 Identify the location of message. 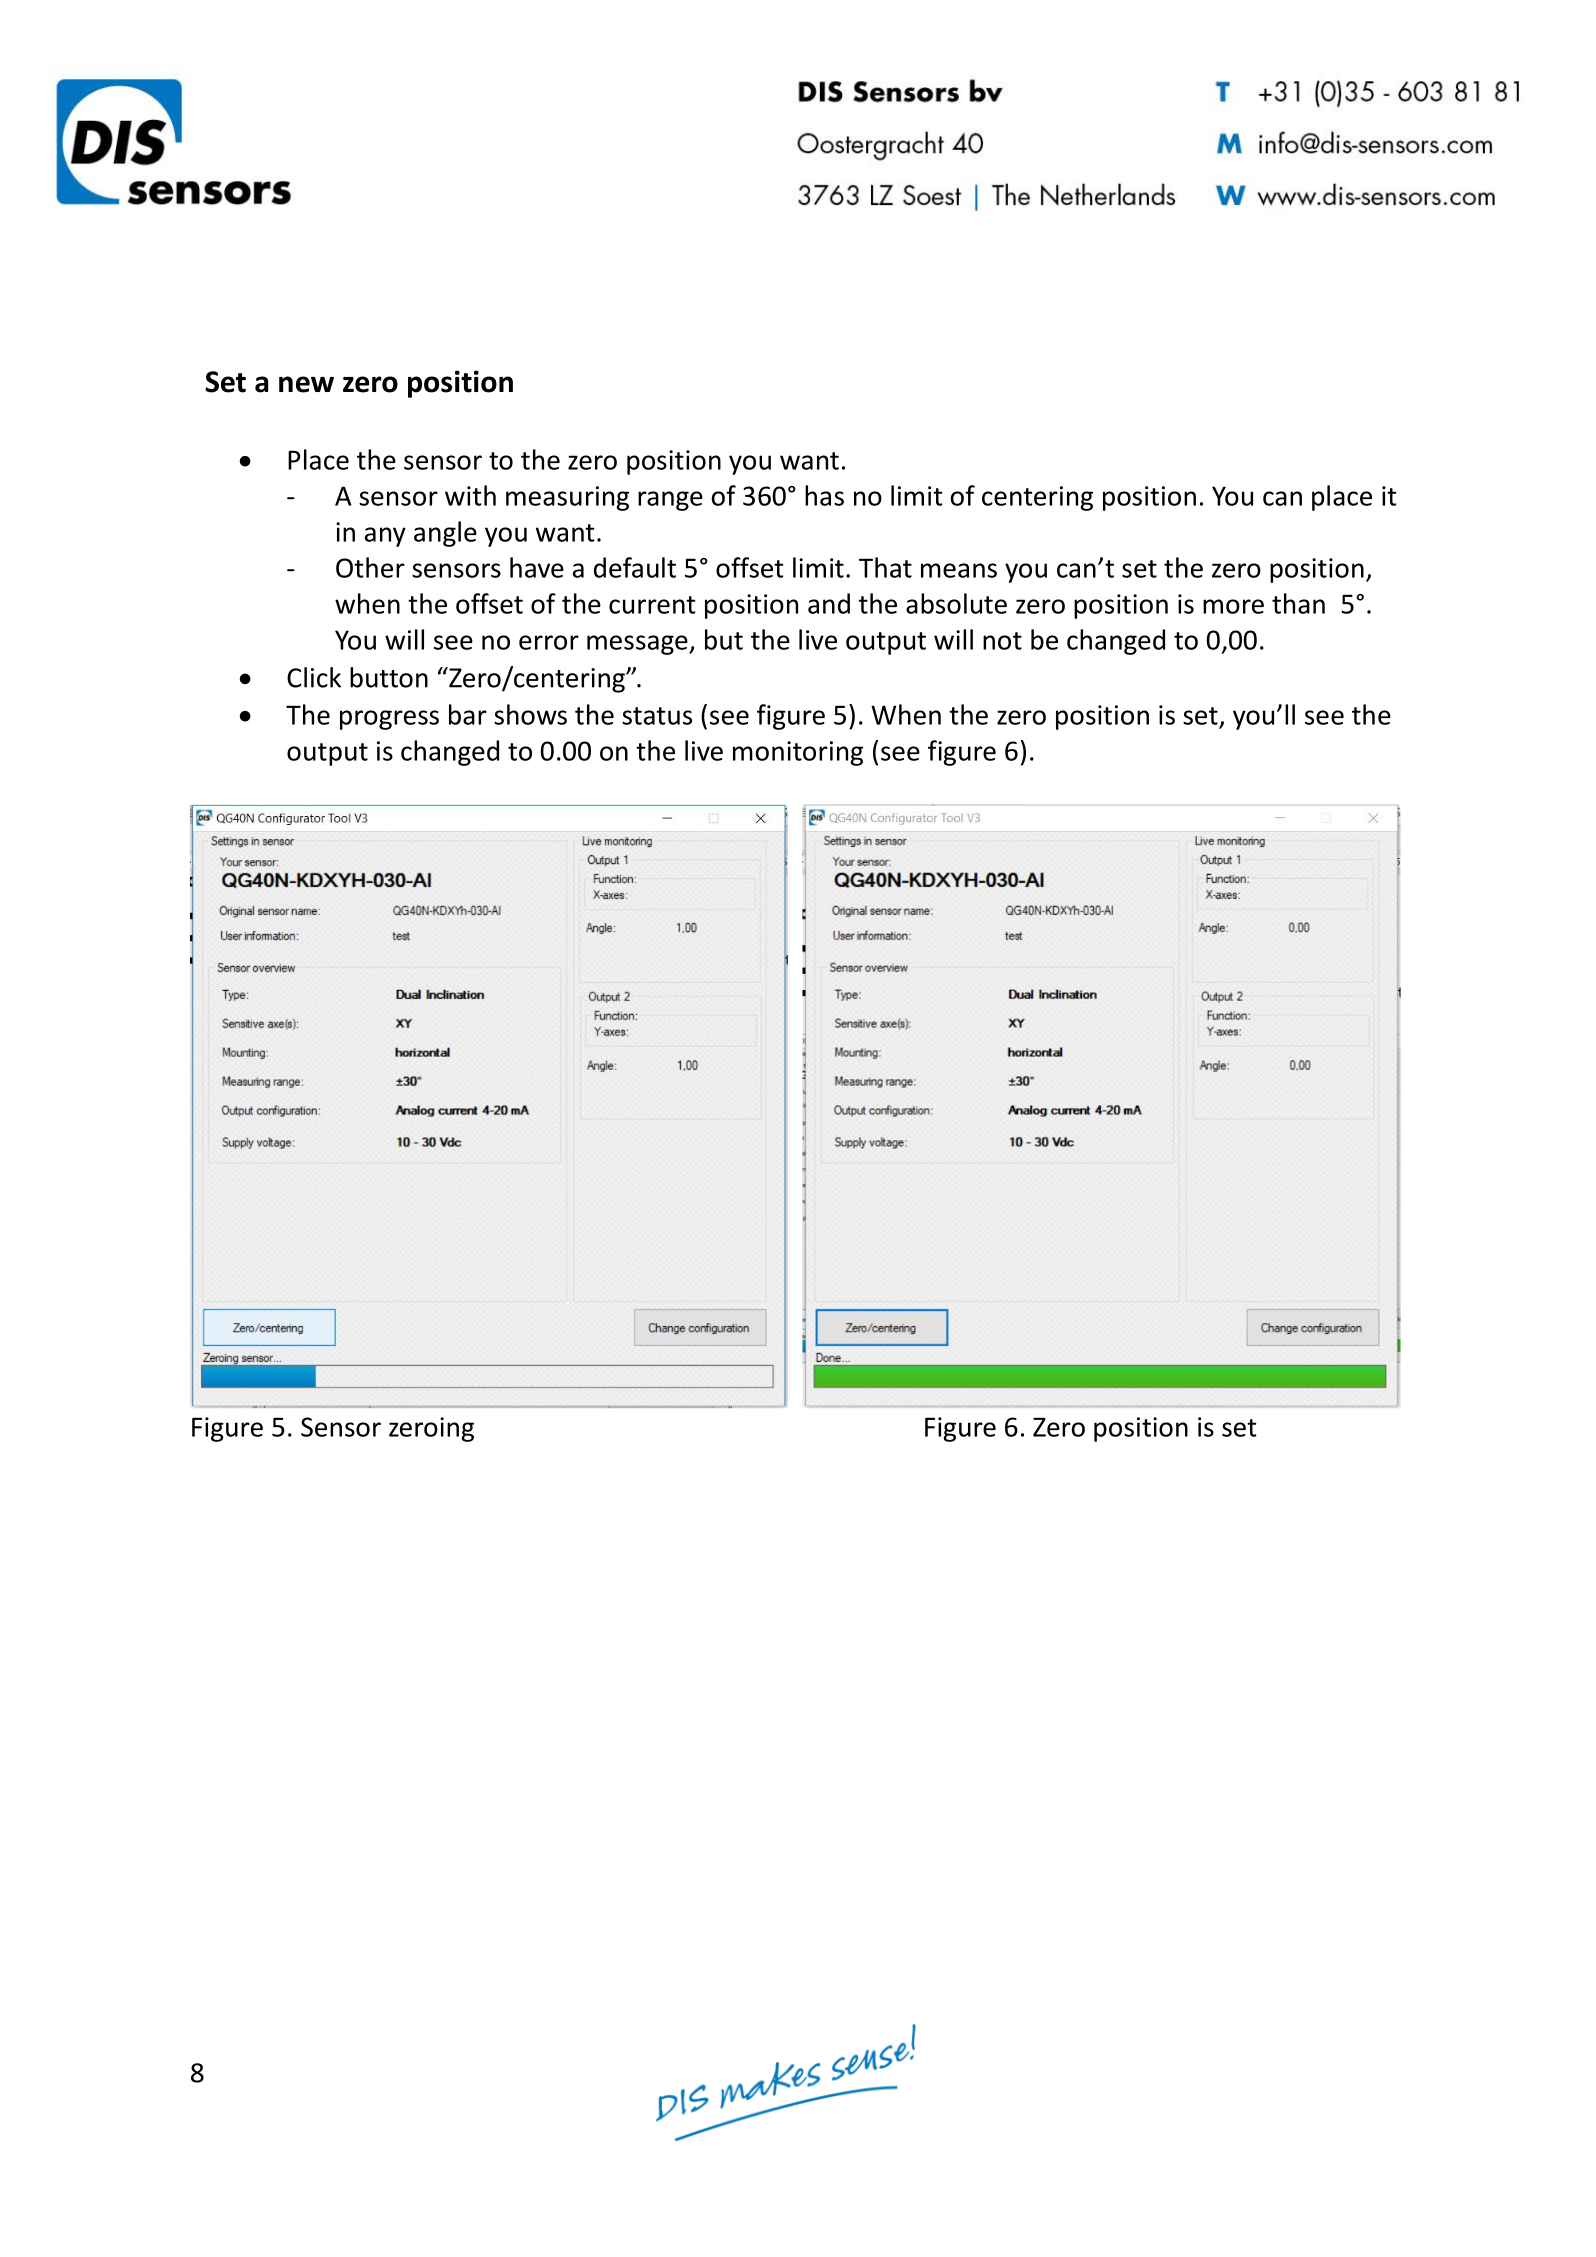
(638, 645).
